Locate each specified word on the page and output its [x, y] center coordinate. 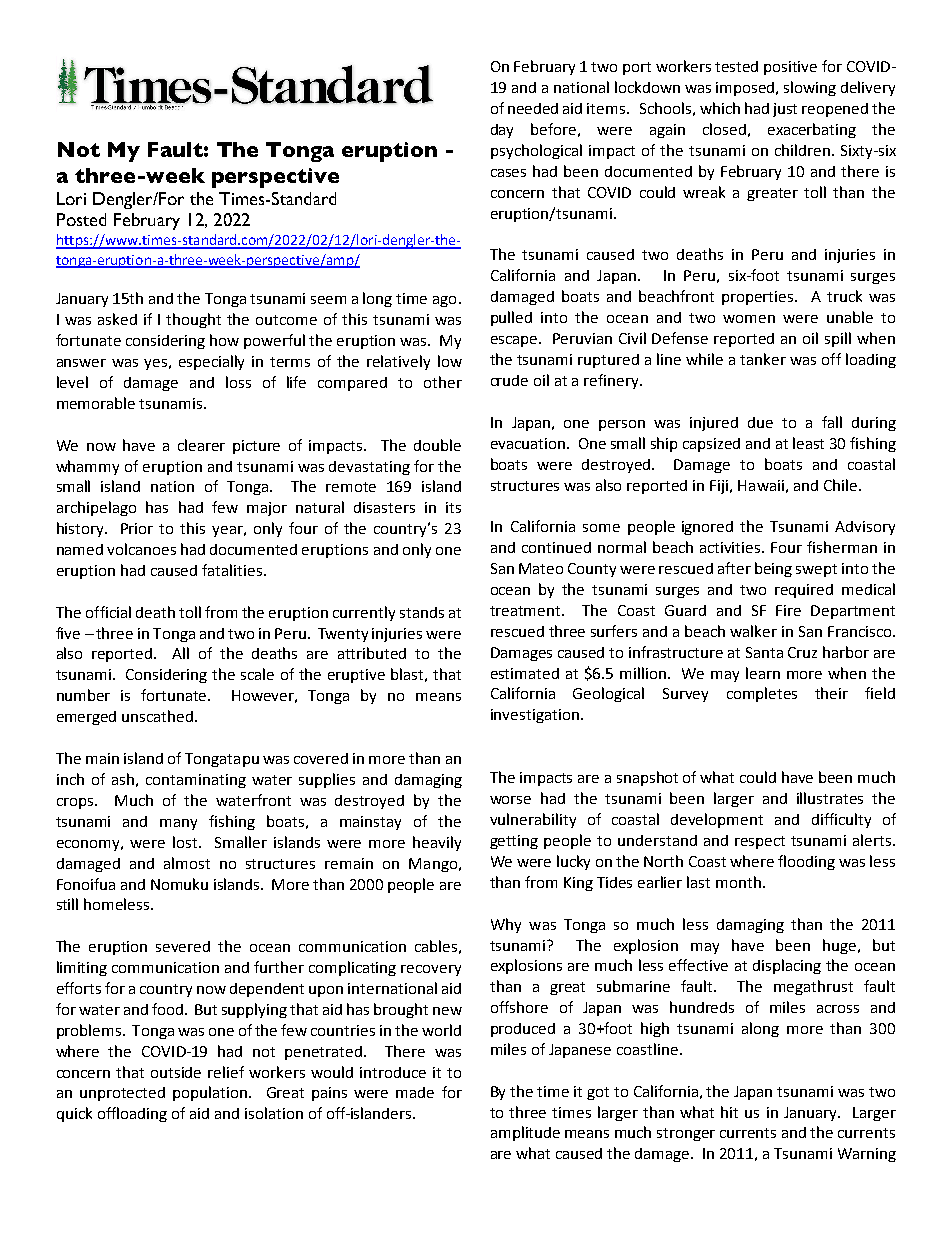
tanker [763, 359]
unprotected [122, 1094]
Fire [788, 610]
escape [515, 341]
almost [187, 863]
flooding [806, 862]
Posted [81, 219]
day [502, 131]
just [785, 110]
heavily [437, 843]
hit [729, 1112]
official [108, 612]
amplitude [525, 1133]
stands [422, 612]
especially [211, 362]
